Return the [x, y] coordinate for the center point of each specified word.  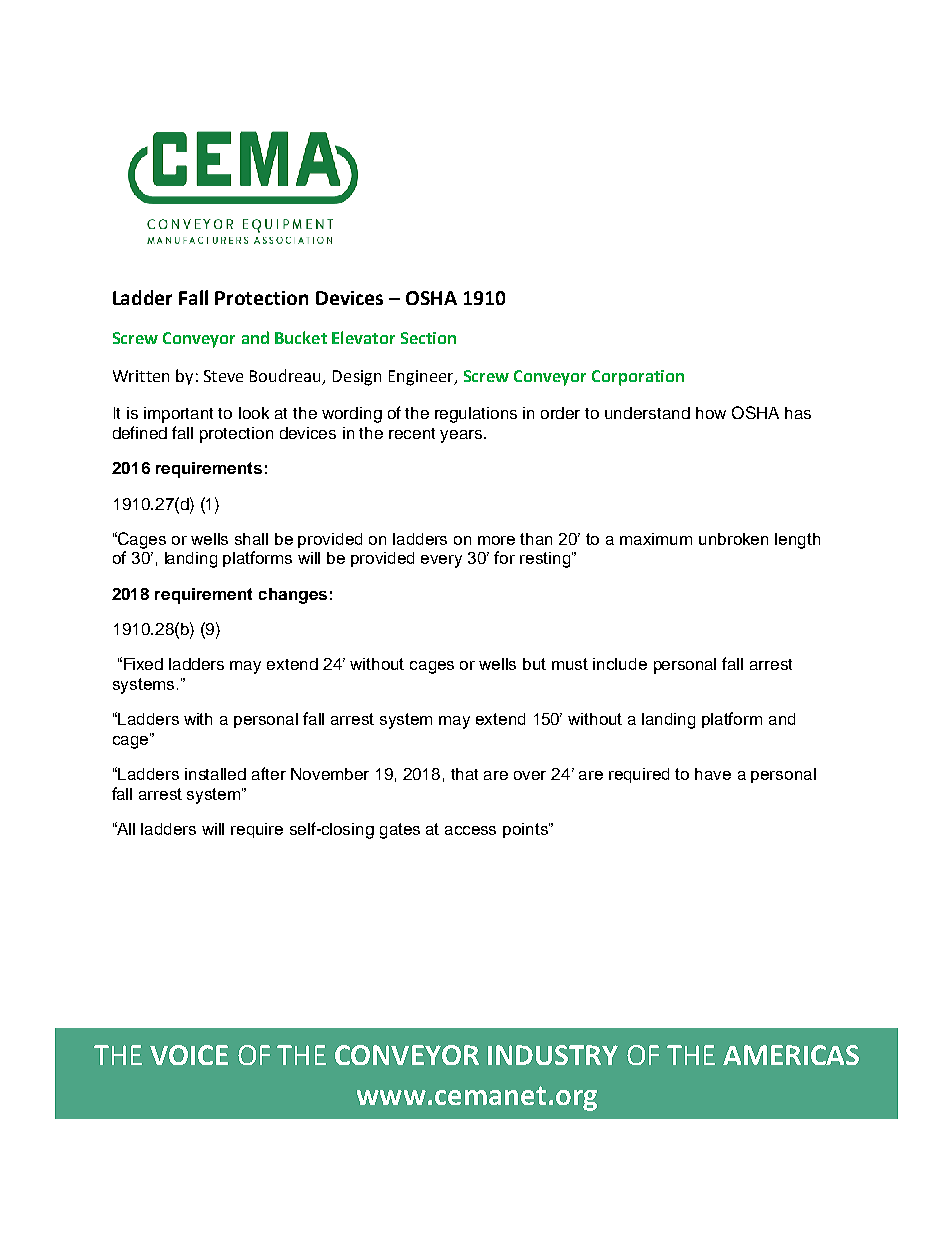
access [470, 830]
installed [215, 774]
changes [293, 596]
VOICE [189, 1055]
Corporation [638, 378]
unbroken [733, 539]
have [713, 774]
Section [428, 338]
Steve [223, 376]
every [441, 561]
